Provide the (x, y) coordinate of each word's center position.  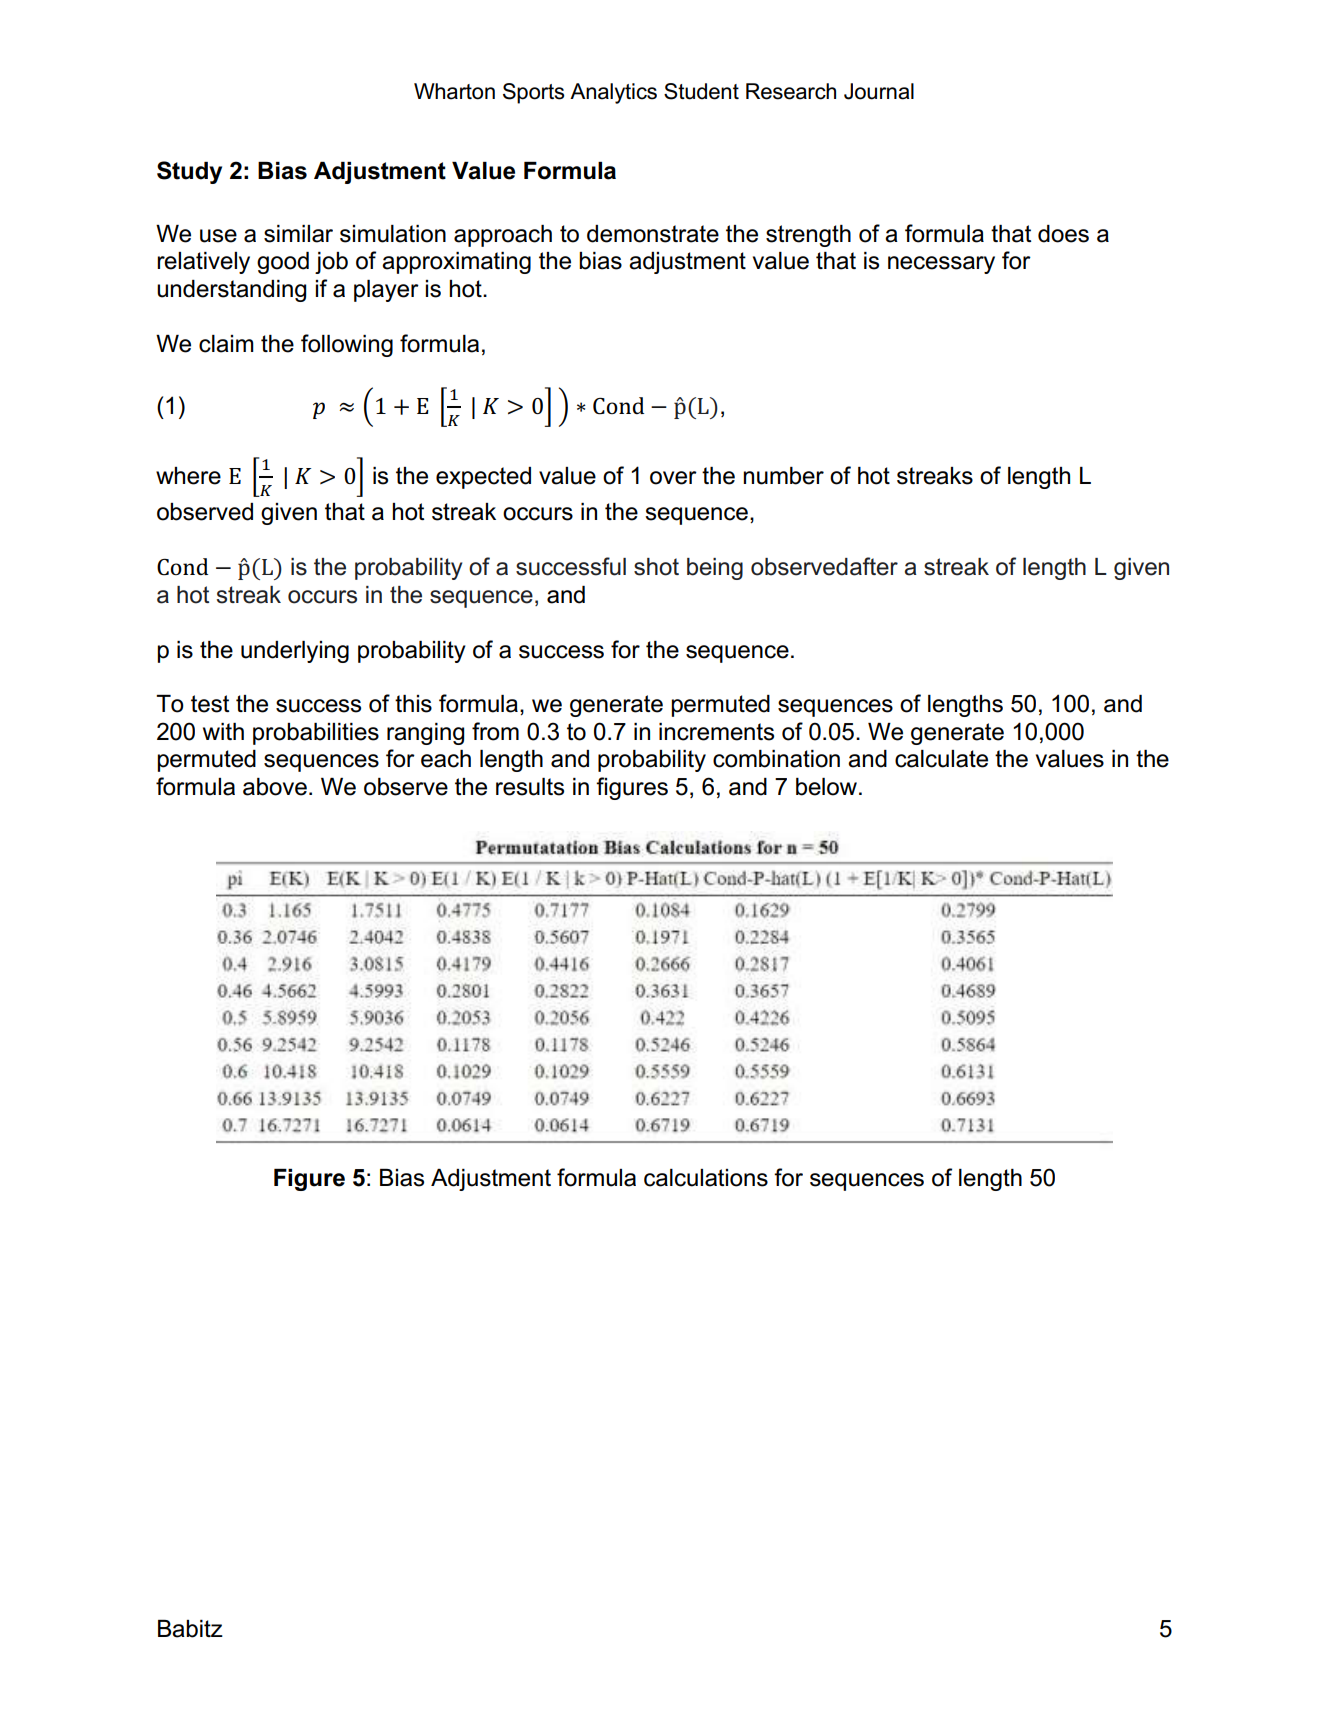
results (530, 787)
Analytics (613, 93)
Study (189, 172)
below (828, 787)
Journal (879, 91)
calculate (941, 759)
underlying (295, 652)
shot (656, 567)
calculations (706, 1178)
